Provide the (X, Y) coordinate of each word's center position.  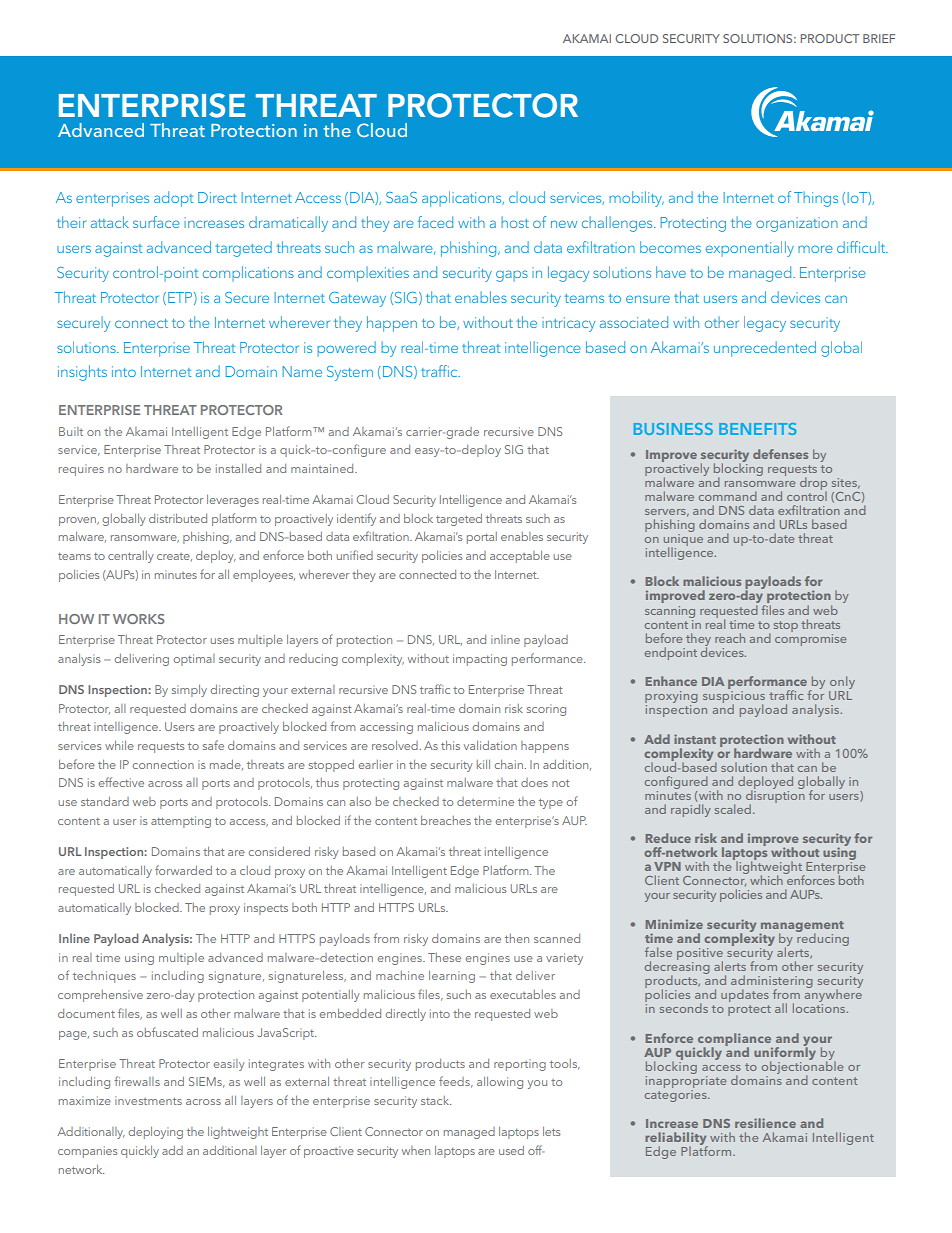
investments (148, 1100)
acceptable (520, 557)
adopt (173, 199)
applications (463, 199)
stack (436, 1100)
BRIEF (879, 38)
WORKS (138, 619)
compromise (810, 638)
